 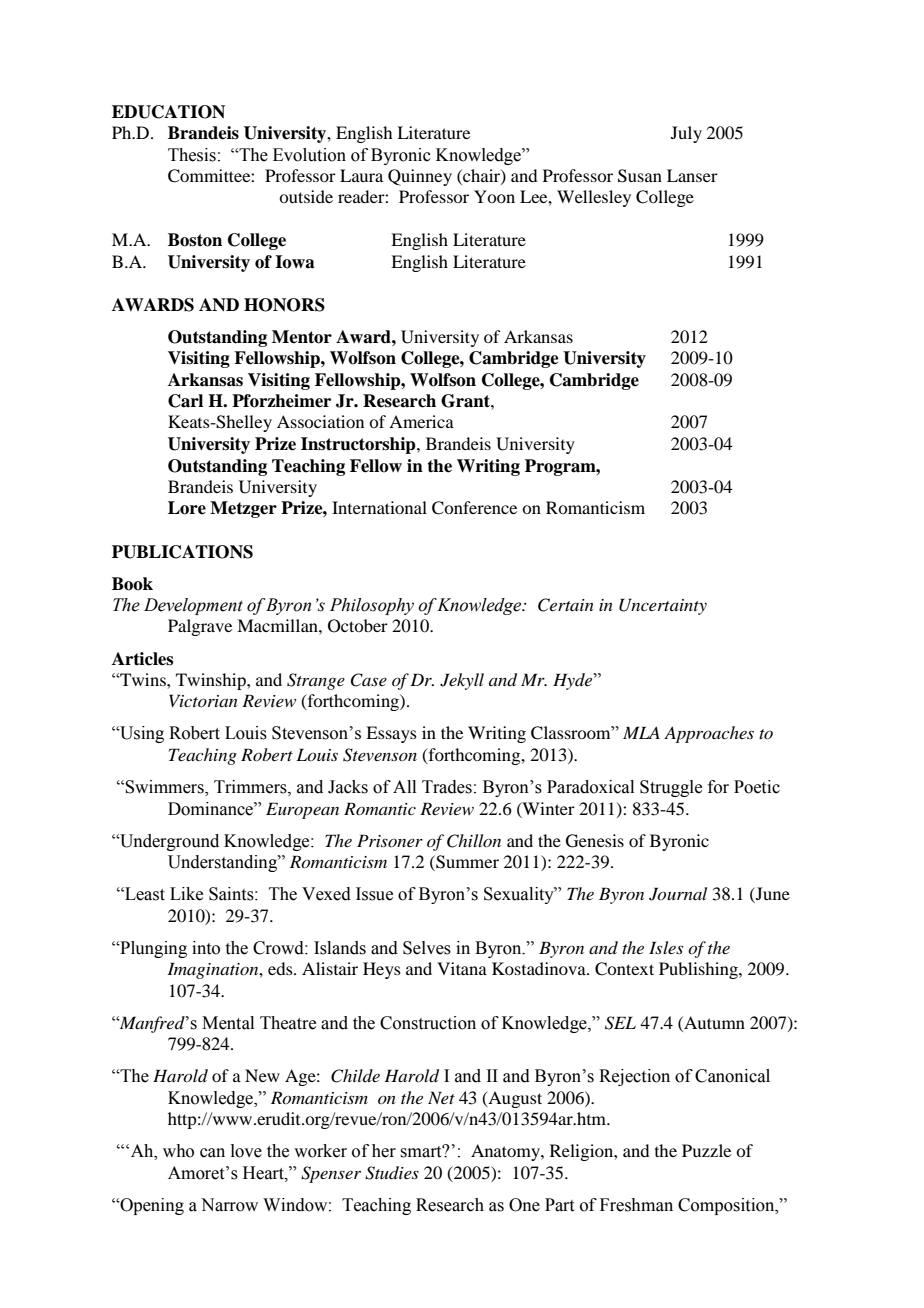 What do you see at coordinates (447, 787) in the screenshot?
I see `Trades` at bounding box center [447, 787].
